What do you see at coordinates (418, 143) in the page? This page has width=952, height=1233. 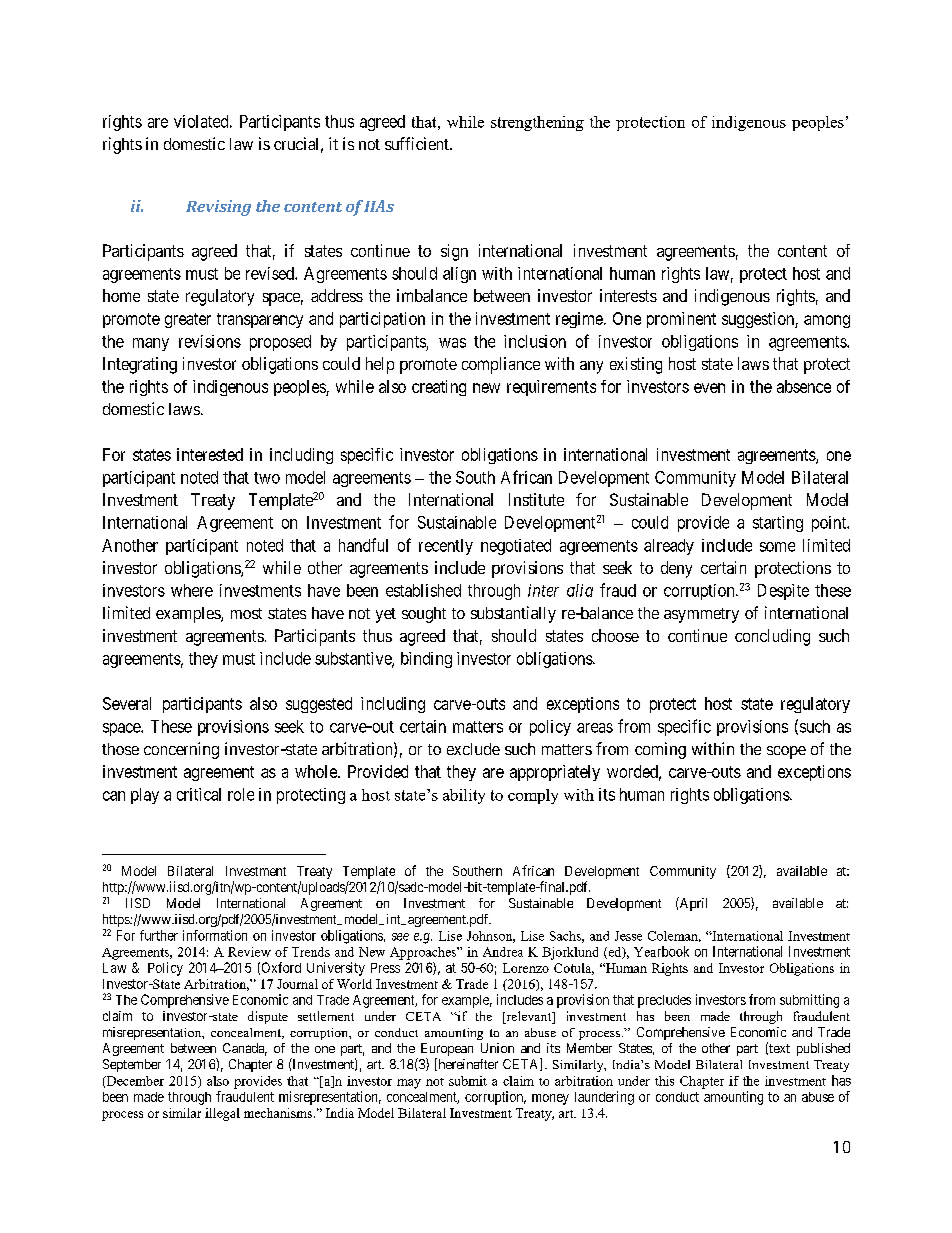 I see `sufficient` at bounding box center [418, 143].
